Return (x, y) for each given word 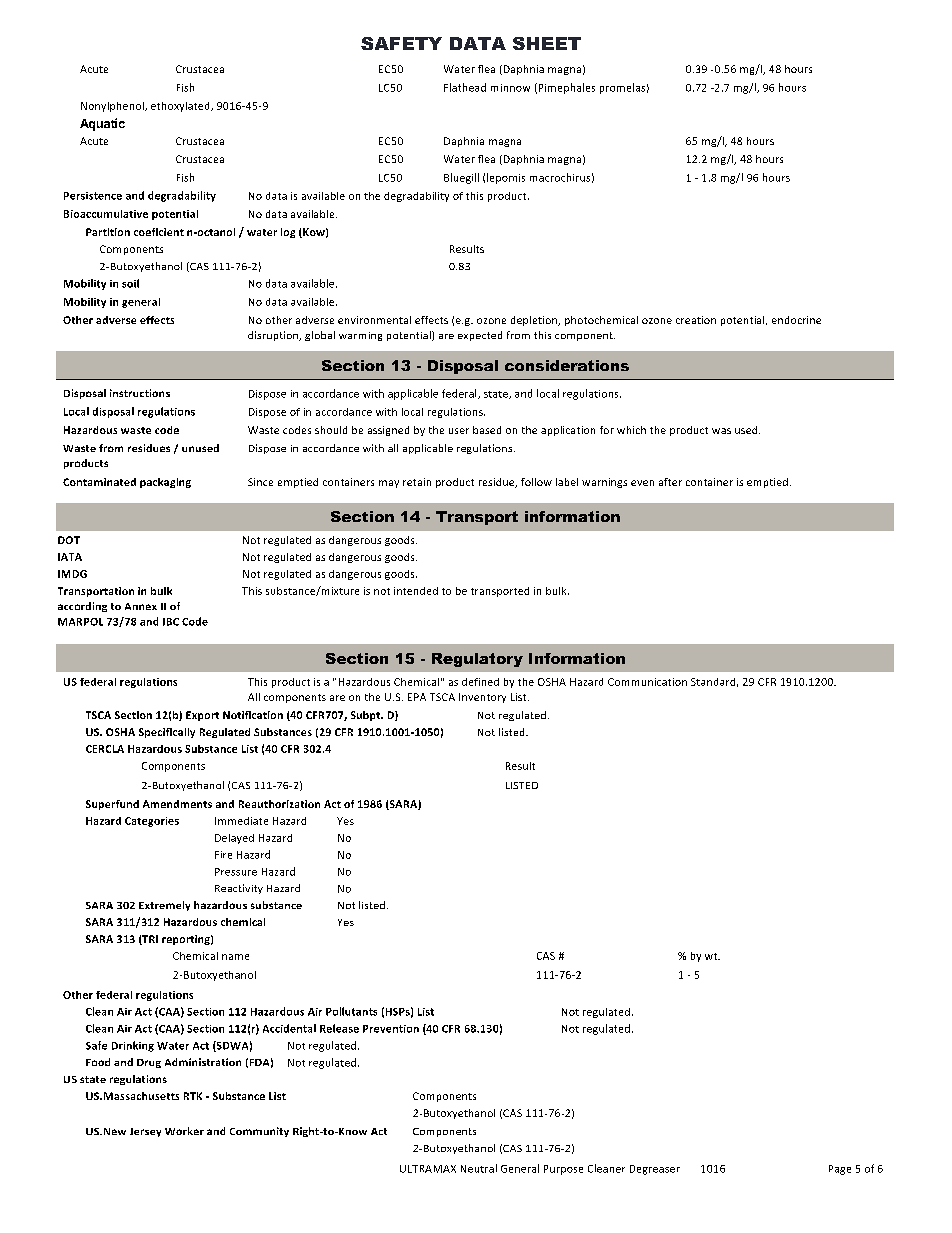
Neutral (479, 1168)
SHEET (547, 43)
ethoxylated (181, 107)
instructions (140, 393)
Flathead (465, 87)
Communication (647, 682)
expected (480, 336)
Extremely (164, 906)
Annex (141, 606)
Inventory (482, 698)
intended (416, 591)
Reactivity (239, 889)
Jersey (145, 1132)
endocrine (796, 320)
